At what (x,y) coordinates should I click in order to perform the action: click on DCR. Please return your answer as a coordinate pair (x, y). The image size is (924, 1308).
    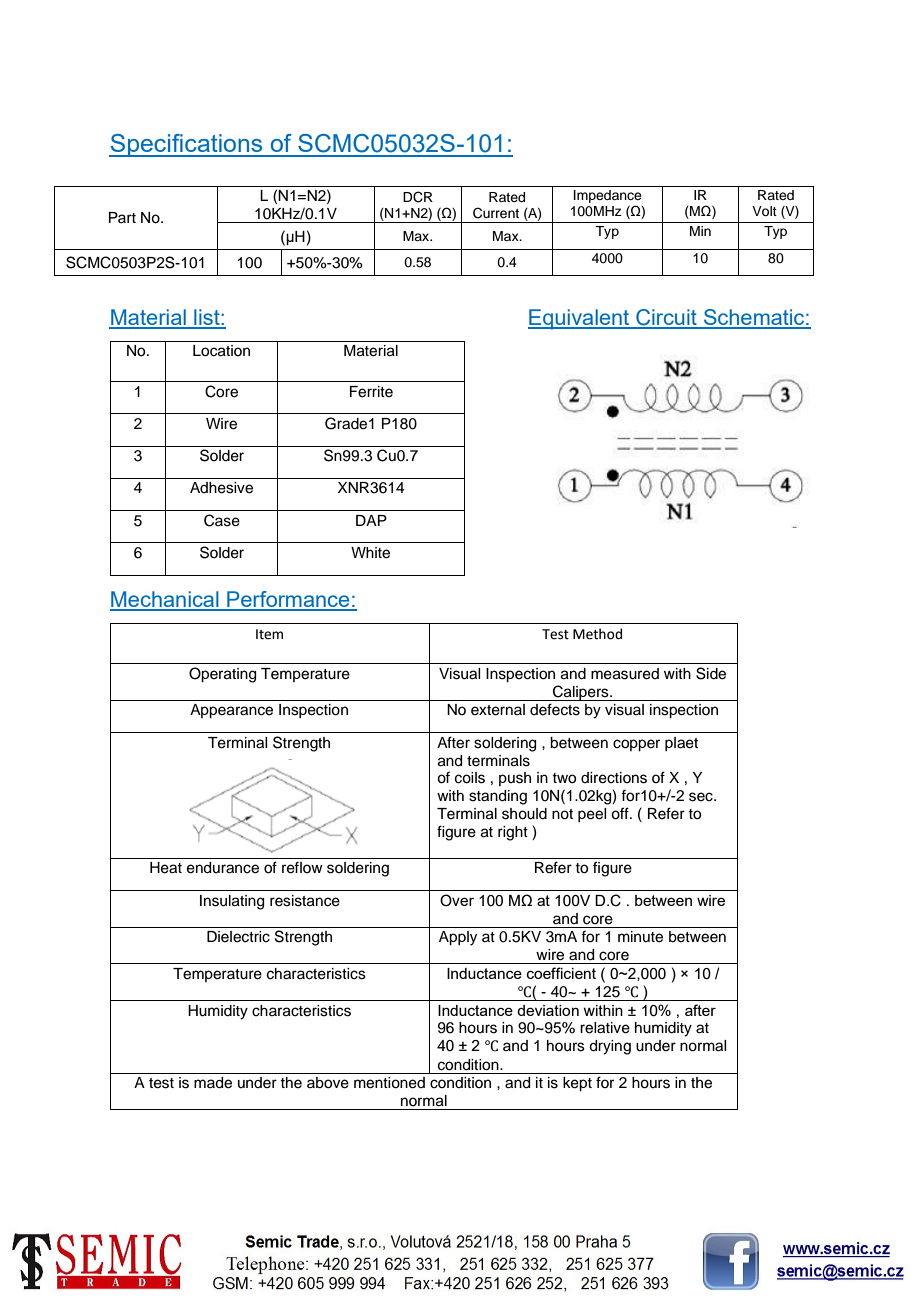
    Looking at the image, I should click on (418, 197).
